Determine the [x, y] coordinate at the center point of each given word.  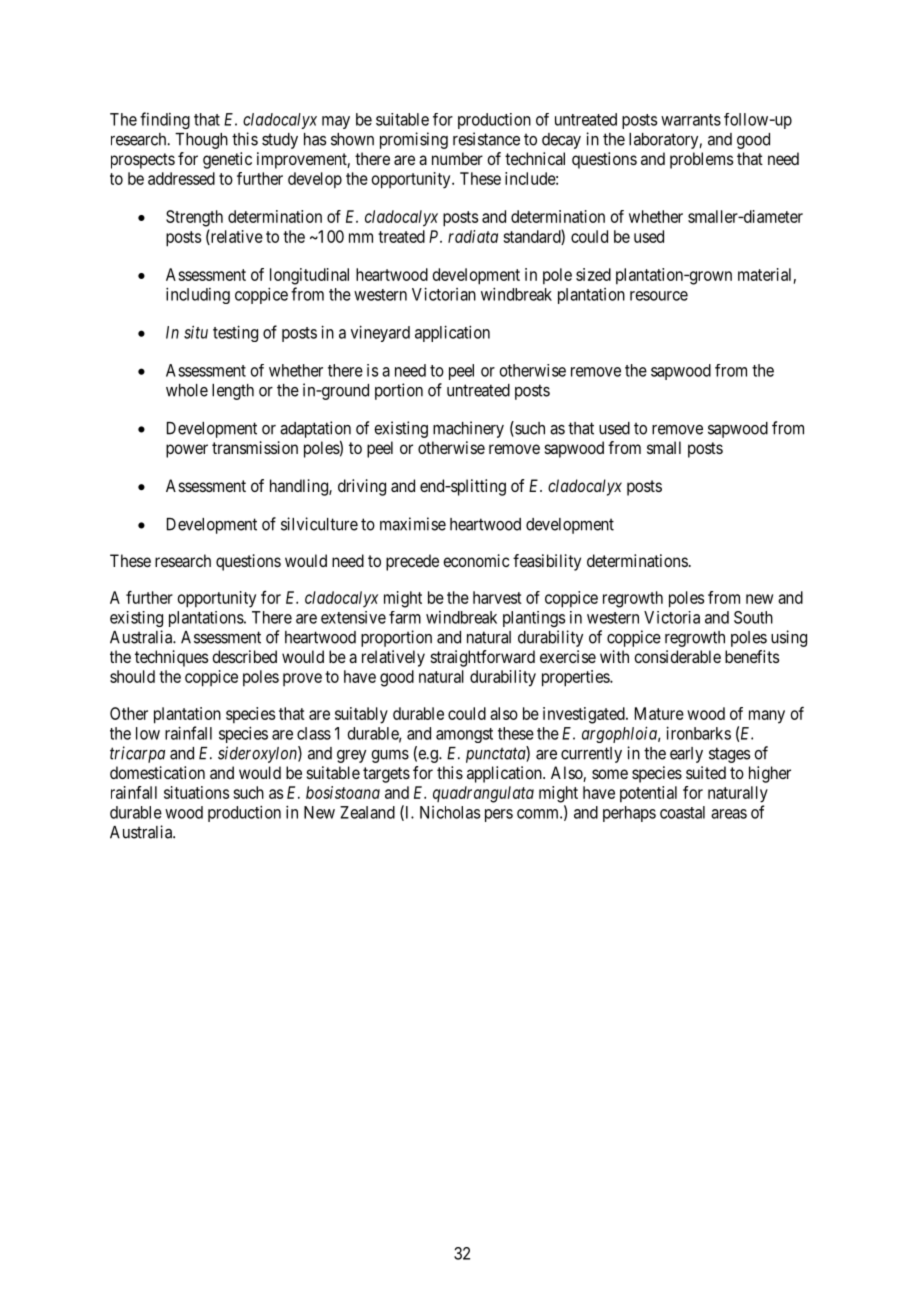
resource [659, 296]
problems [701, 160]
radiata [473, 236]
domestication [157, 772]
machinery [468, 429]
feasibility [547, 562]
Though [201, 141]
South [753, 617]
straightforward [483, 658]
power [187, 451]
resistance [486, 139]
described [244, 656]
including [198, 295]
